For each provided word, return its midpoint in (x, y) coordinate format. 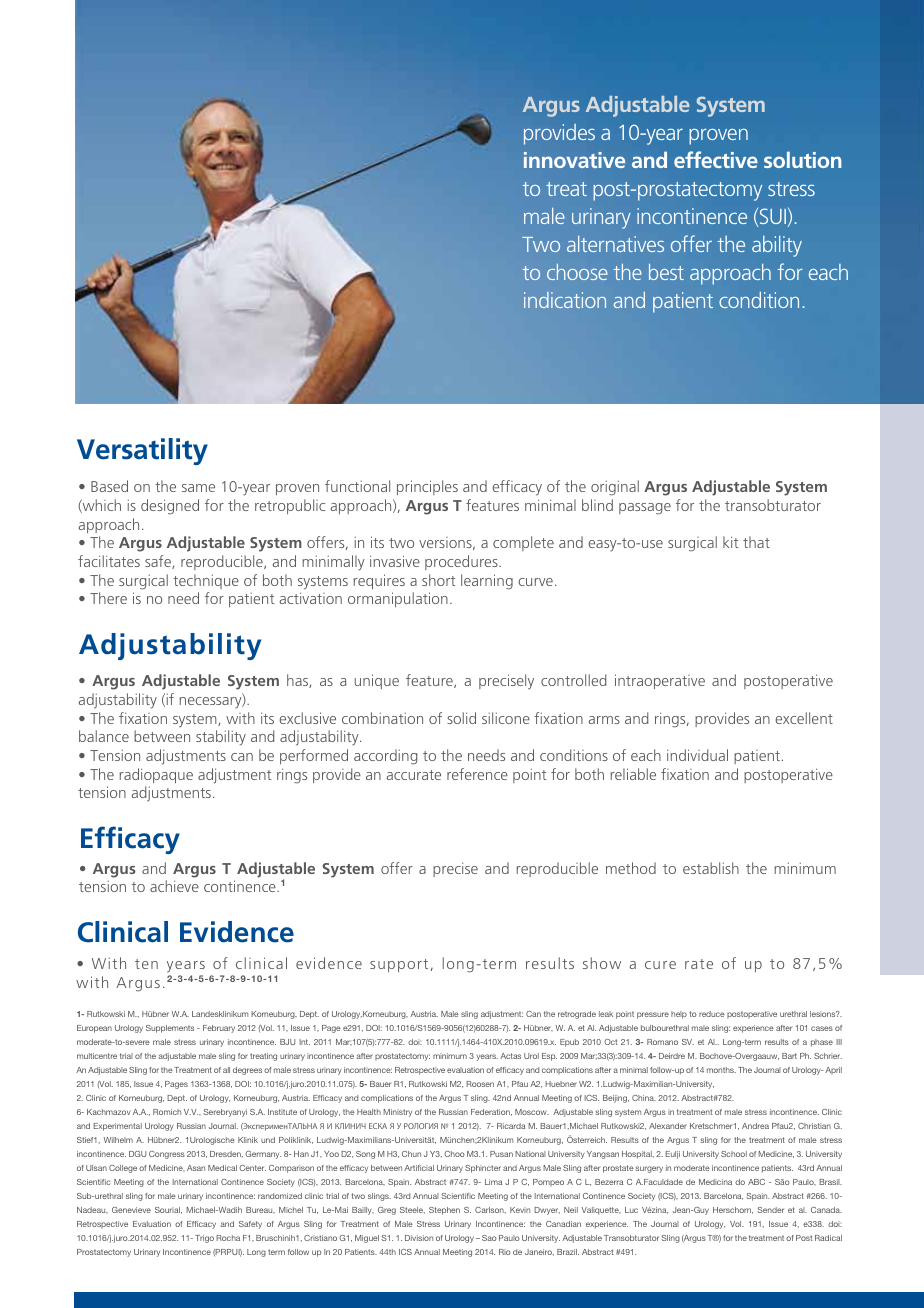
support (399, 965)
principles (427, 487)
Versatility (142, 451)
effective (716, 159)
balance (104, 736)
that (756, 542)
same (198, 488)
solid (461, 718)
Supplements (170, 1029)
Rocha (228, 1238)
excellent (804, 718)
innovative (574, 160)
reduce (712, 1014)
